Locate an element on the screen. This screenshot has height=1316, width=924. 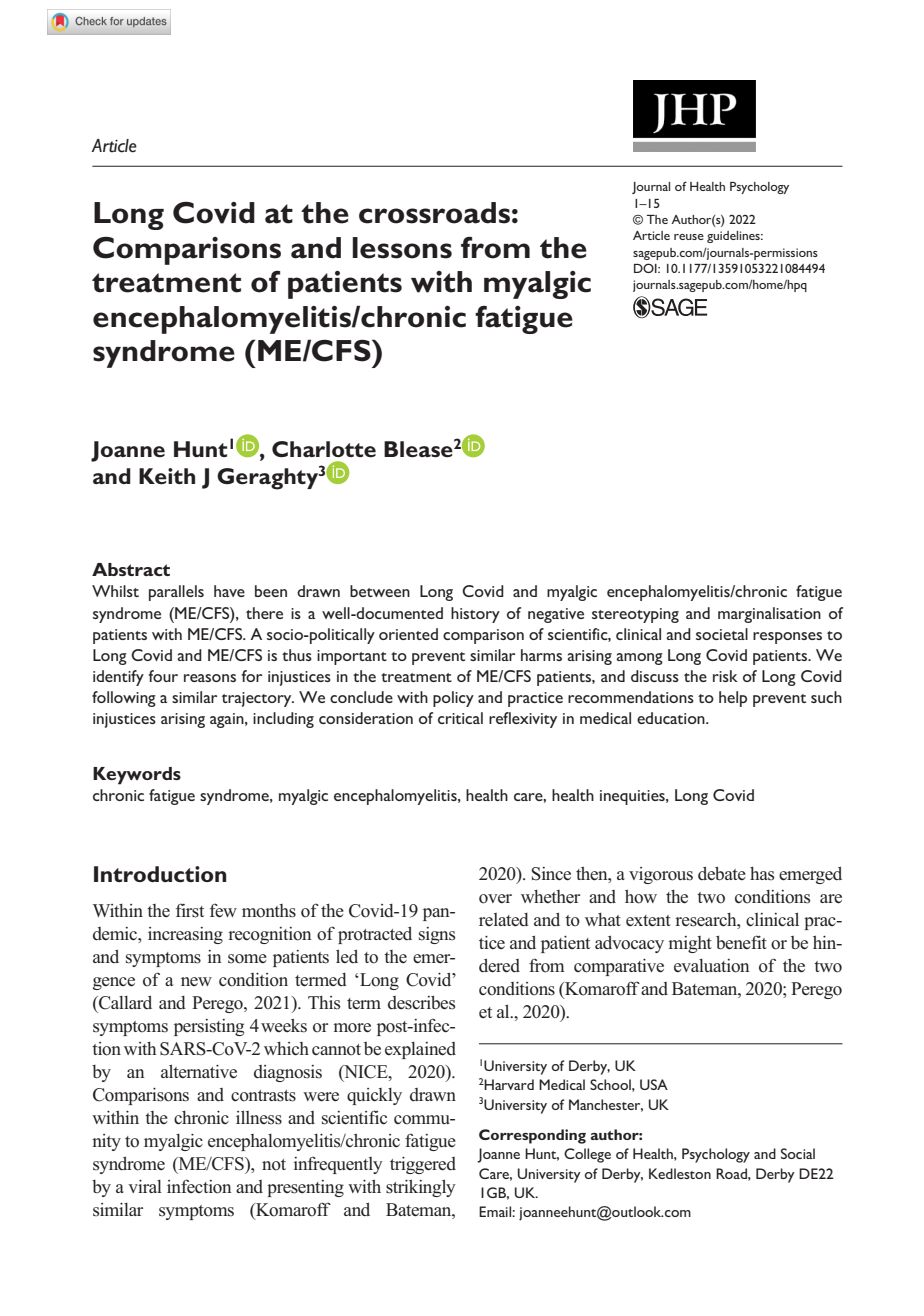
Social is located at coordinates (798, 1153).
